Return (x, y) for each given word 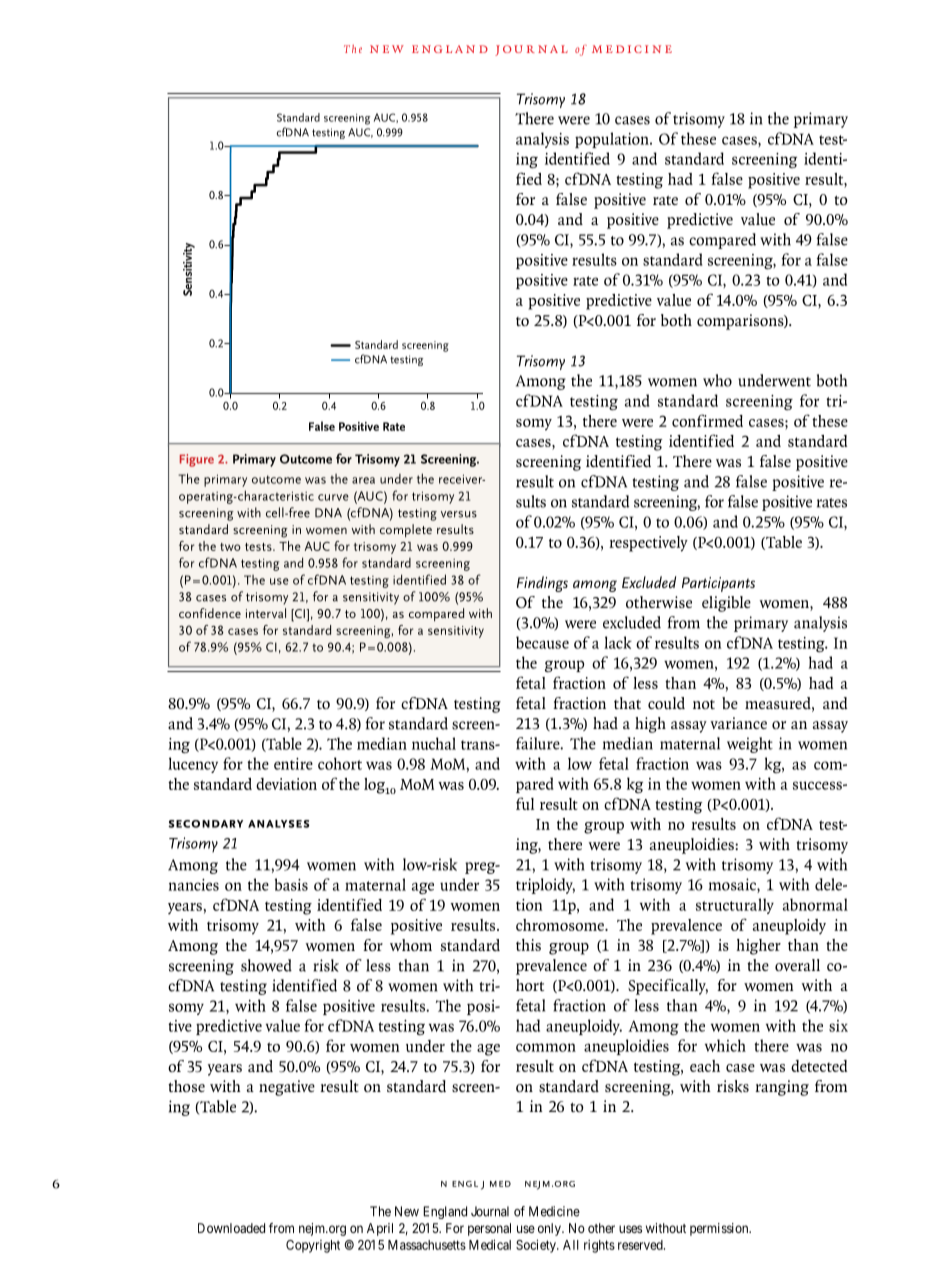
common (546, 1047)
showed (266, 965)
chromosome (561, 925)
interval (266, 613)
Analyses (279, 824)
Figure (197, 460)
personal (489, 1229)
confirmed (707, 420)
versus (459, 514)
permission (720, 1229)
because (542, 642)
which (725, 1045)
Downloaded (231, 1228)
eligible (726, 604)
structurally (735, 906)
